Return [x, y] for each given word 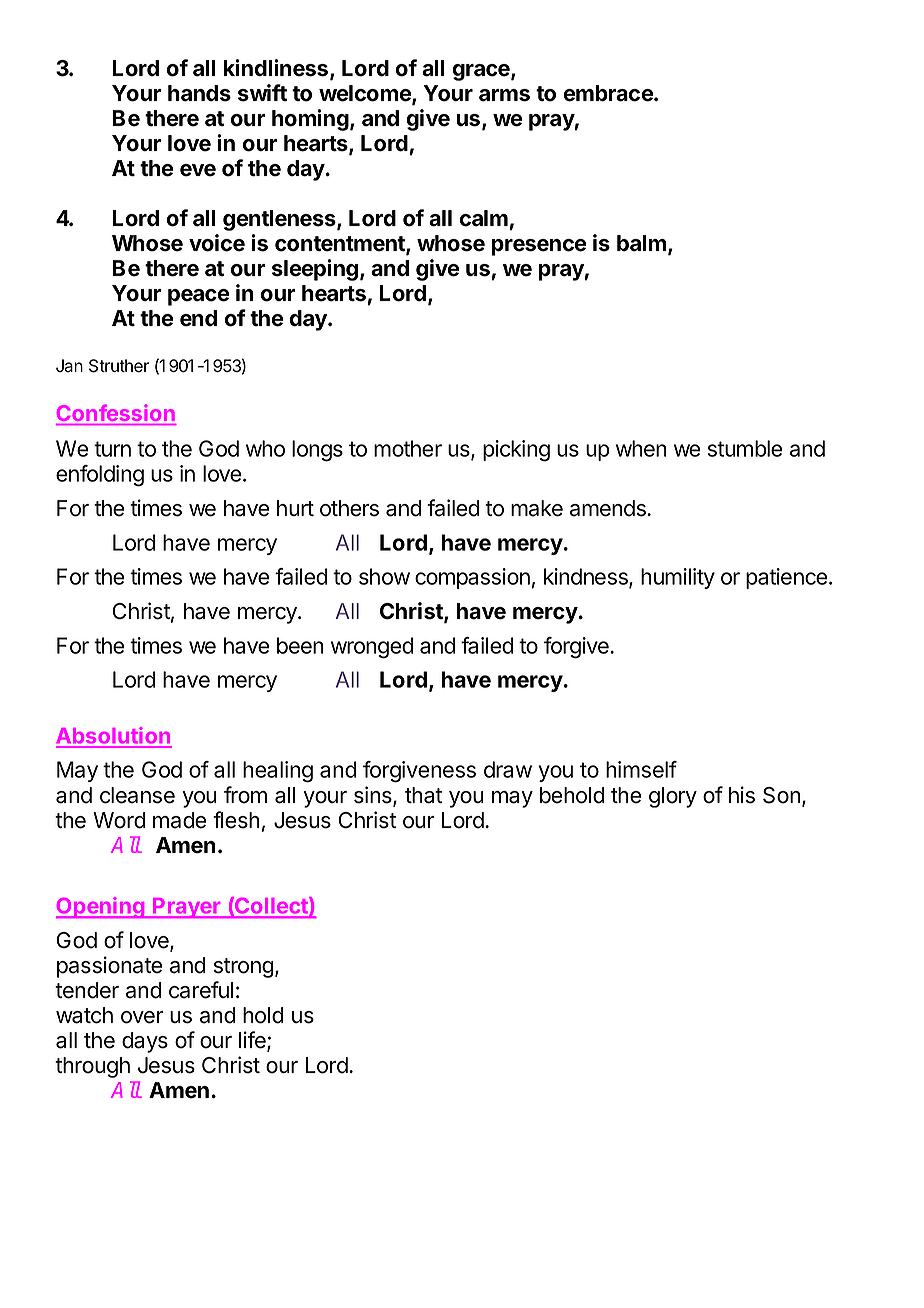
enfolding [100, 476]
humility [678, 578]
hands [199, 93]
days [145, 1042]
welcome [366, 94]
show [384, 576]
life [253, 1041]
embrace [609, 93]
